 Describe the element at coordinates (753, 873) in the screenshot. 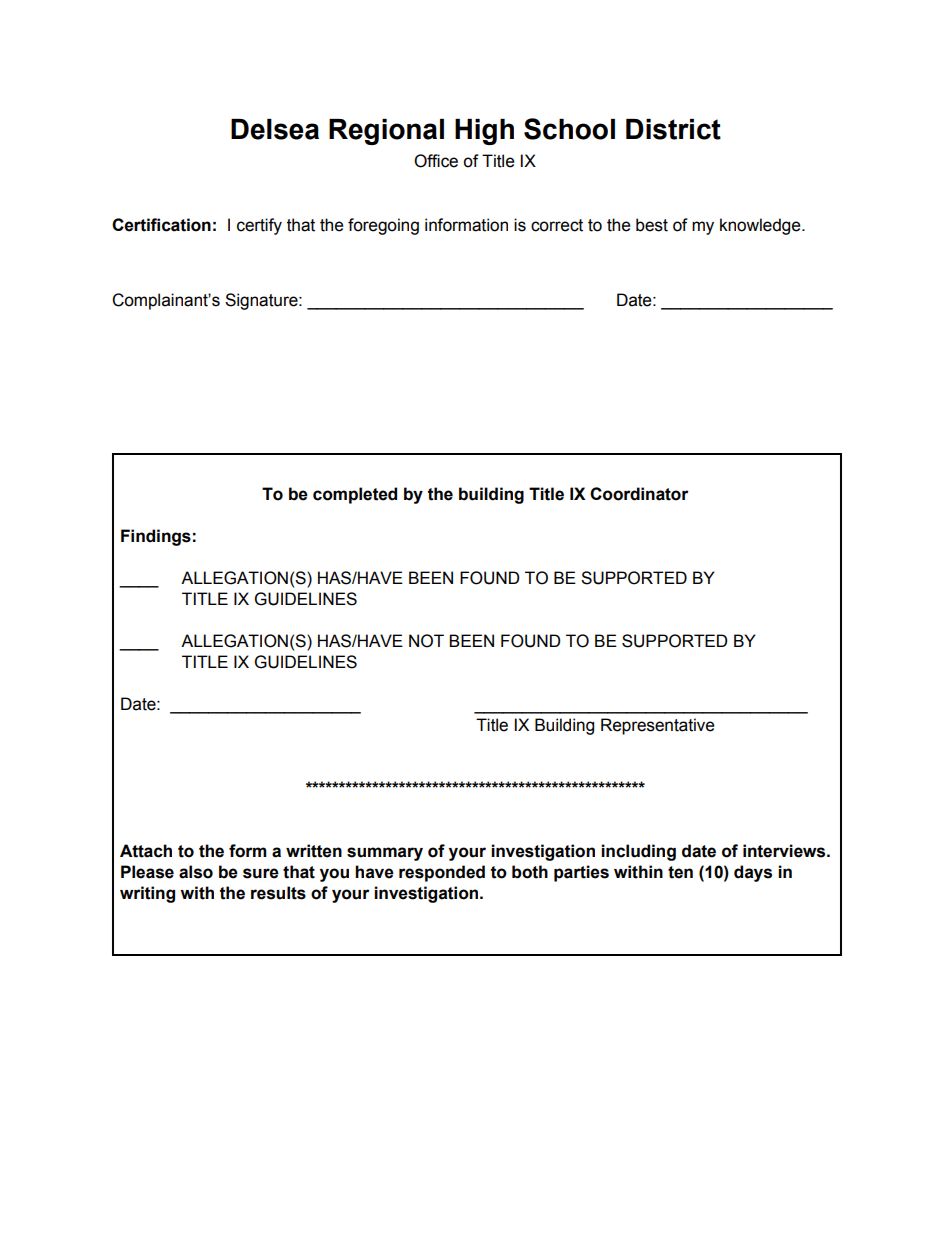

I see `days` at that location.
